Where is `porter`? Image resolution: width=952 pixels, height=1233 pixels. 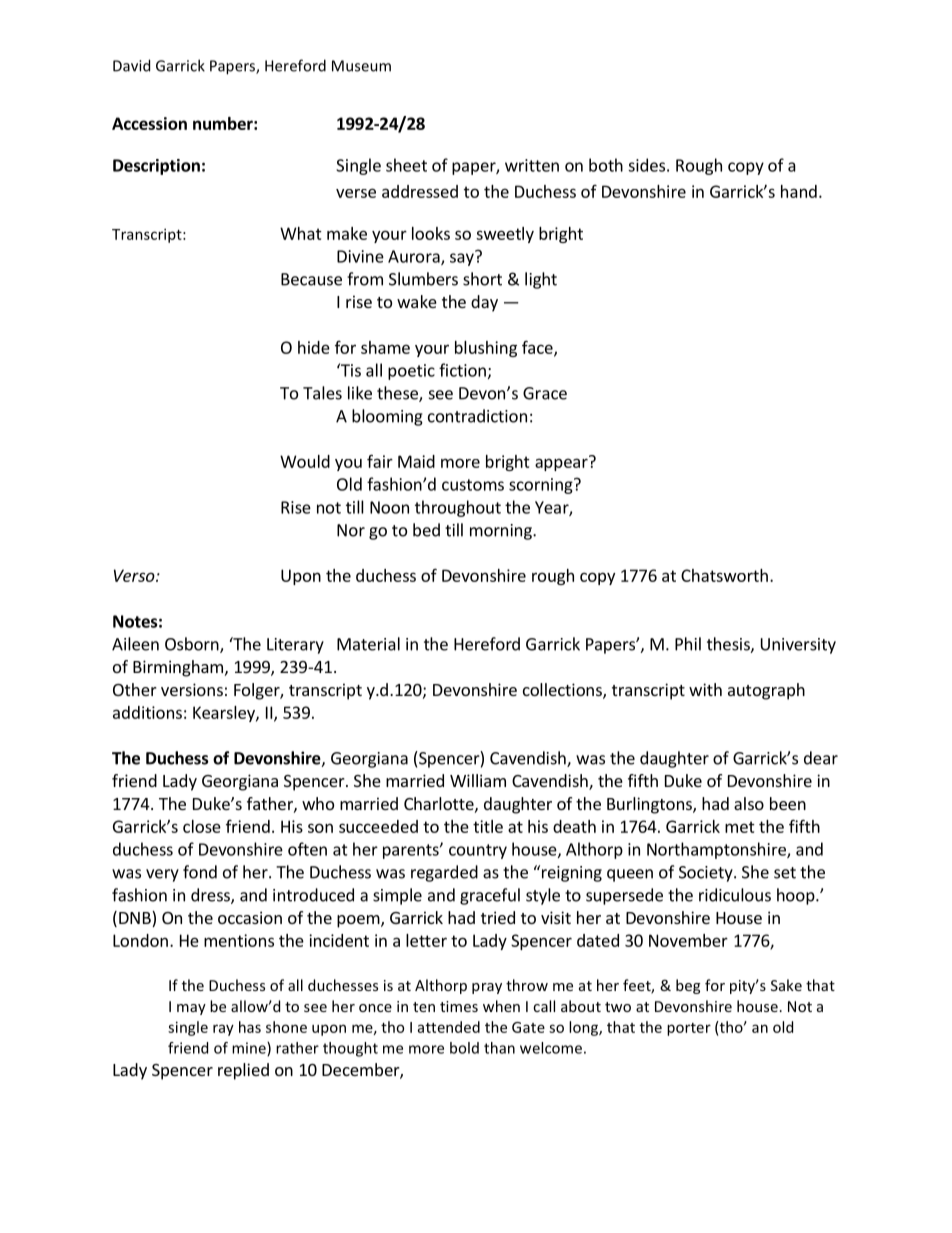 porter is located at coordinates (689, 1029).
